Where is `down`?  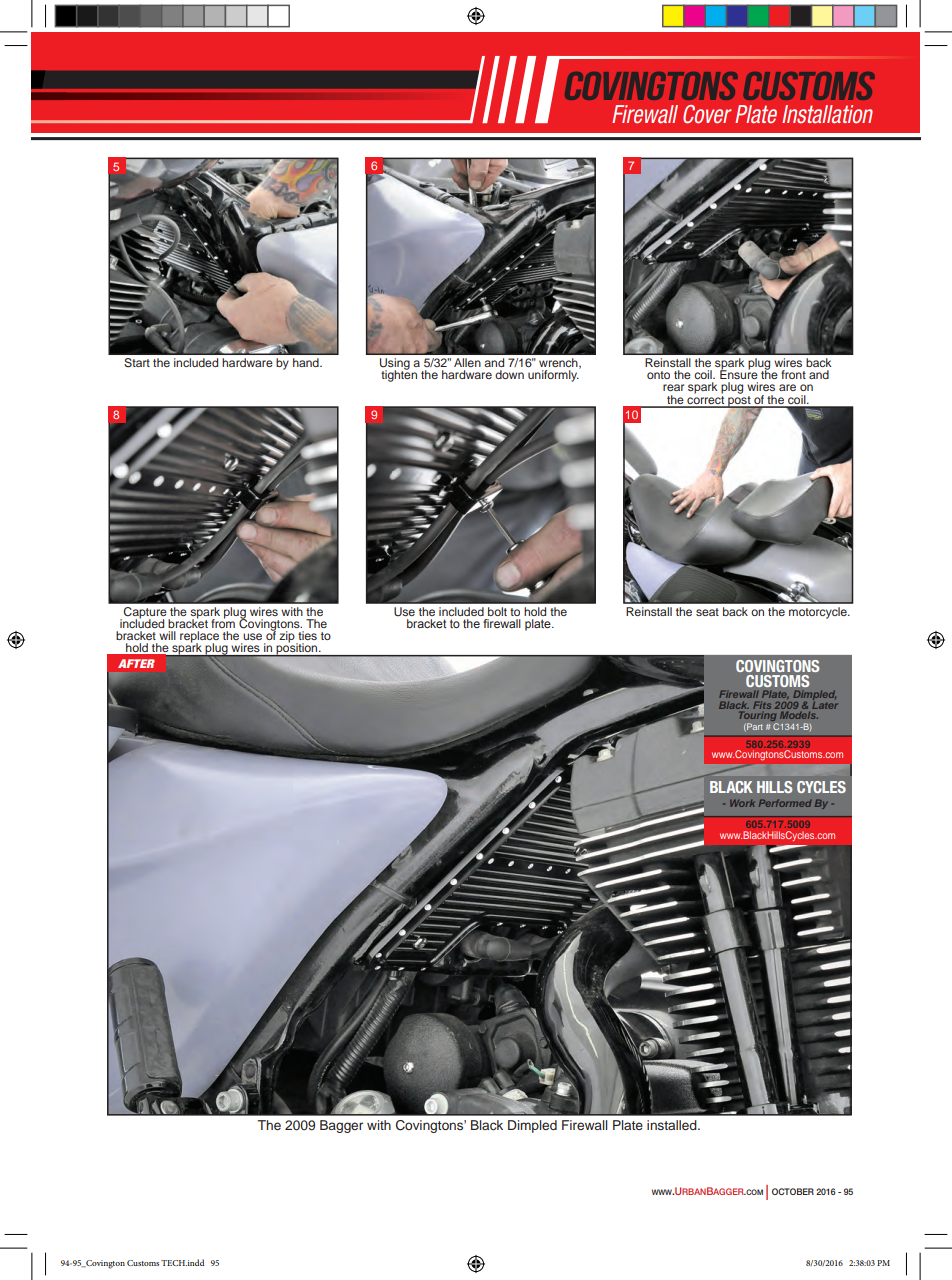 down is located at coordinates (509, 374).
